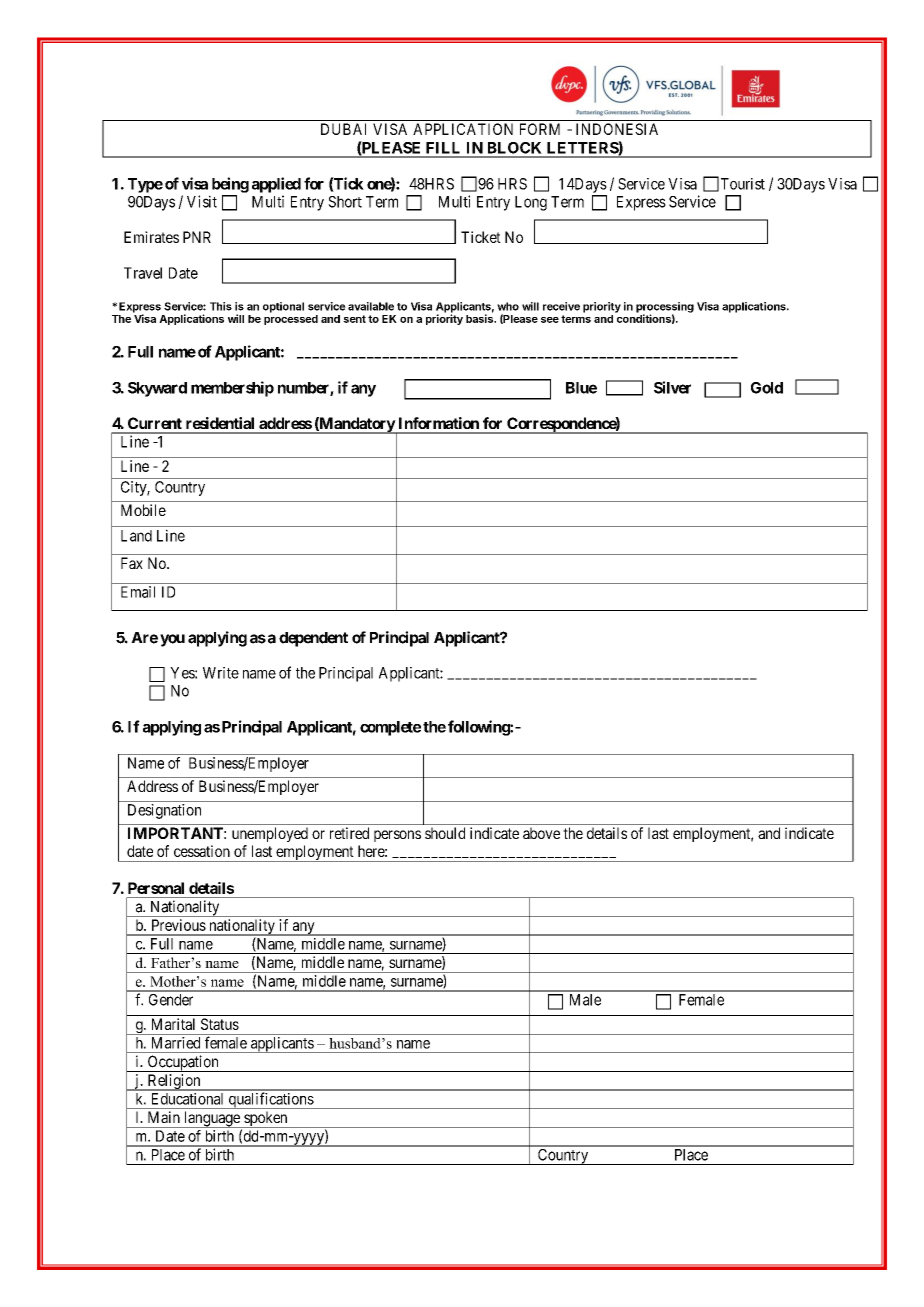 The image size is (924, 1307). I want to click on dependent, so click(313, 639).
